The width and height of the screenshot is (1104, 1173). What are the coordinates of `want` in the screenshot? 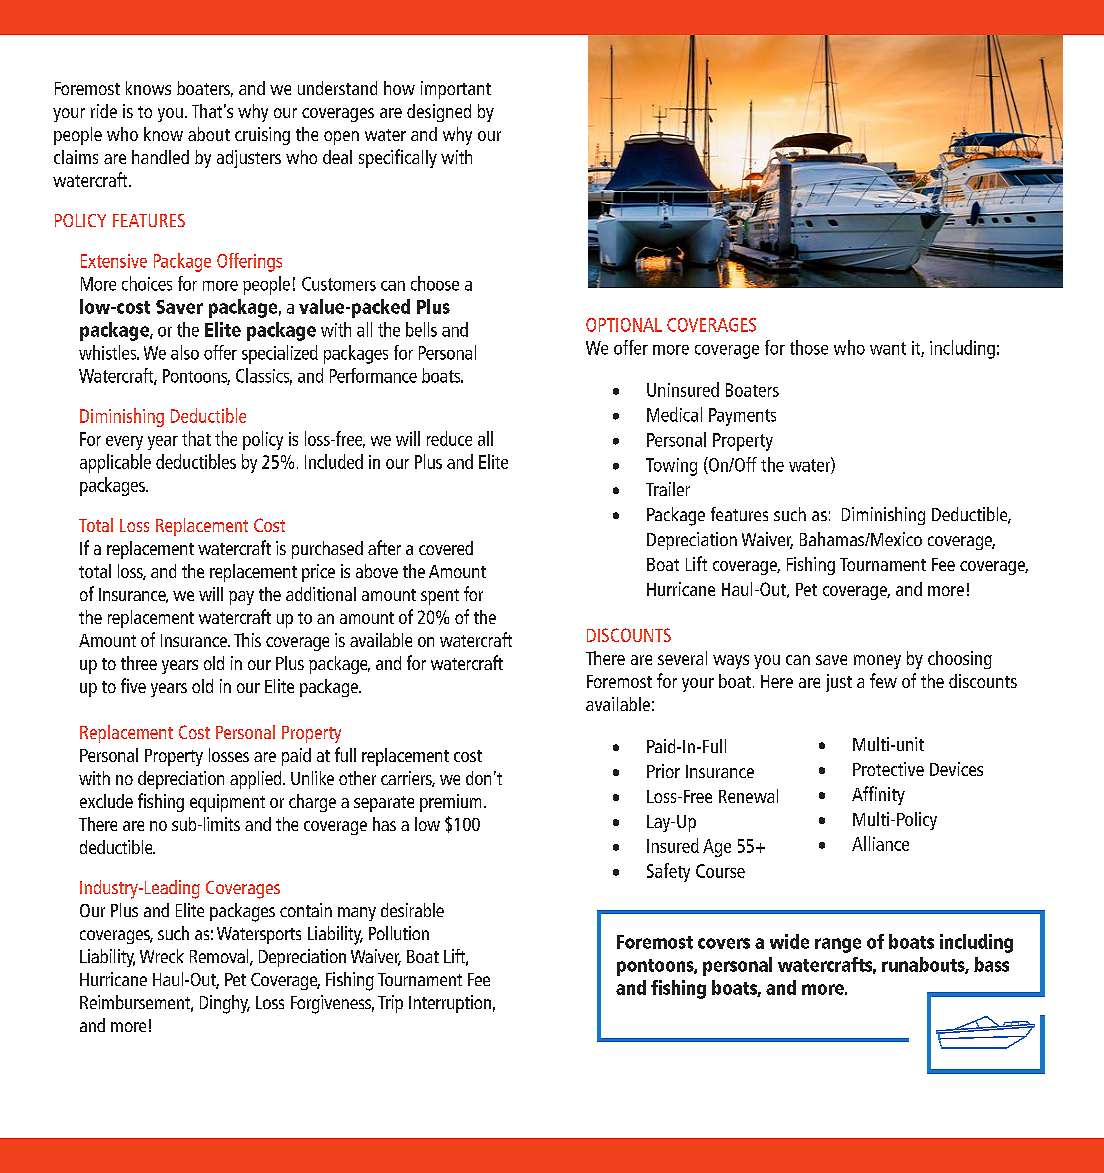 It's located at (888, 348).
